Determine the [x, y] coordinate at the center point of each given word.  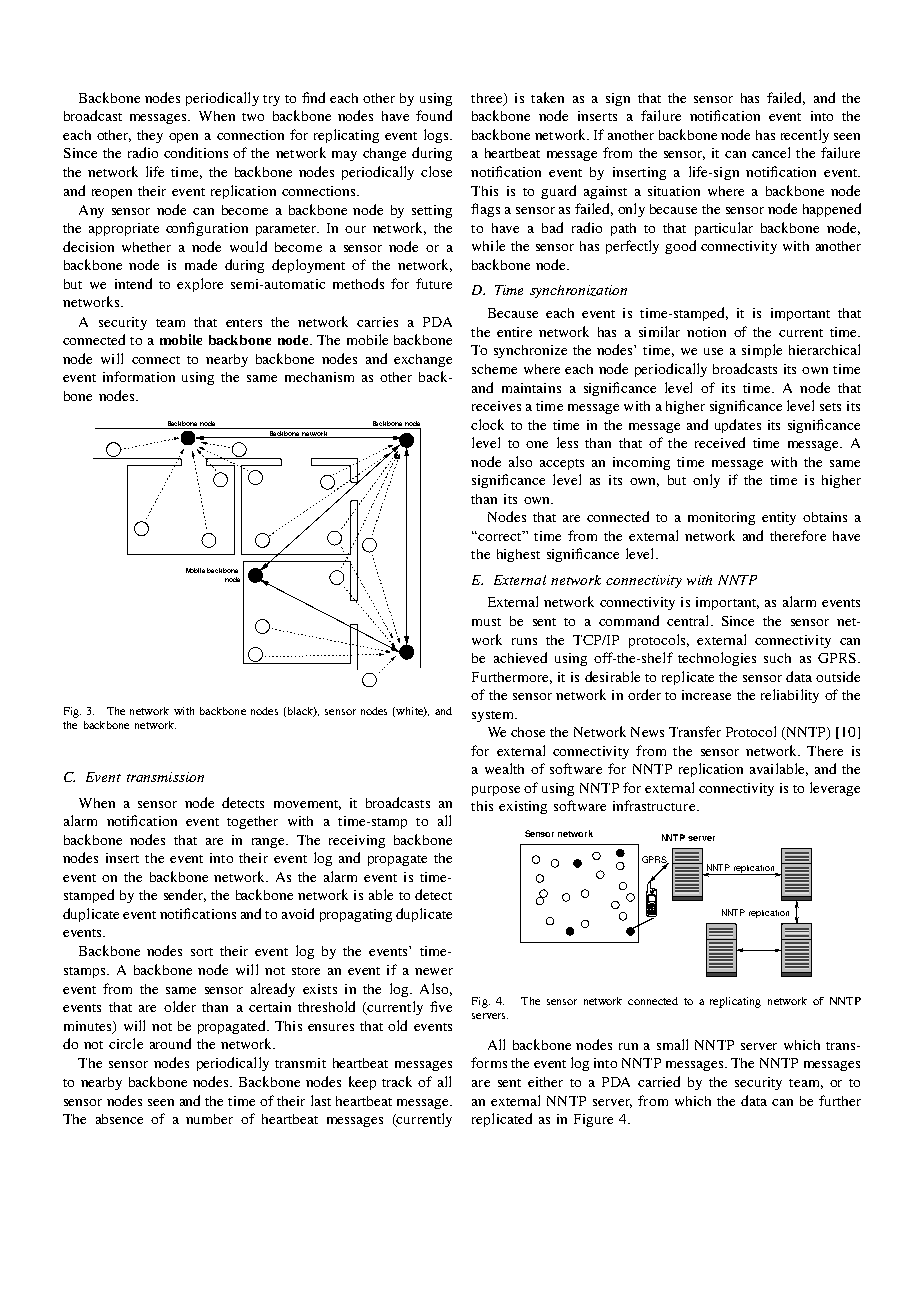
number [209, 1119]
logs [437, 136]
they [150, 136]
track [397, 1081]
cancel [771, 152]
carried [659, 1081]
